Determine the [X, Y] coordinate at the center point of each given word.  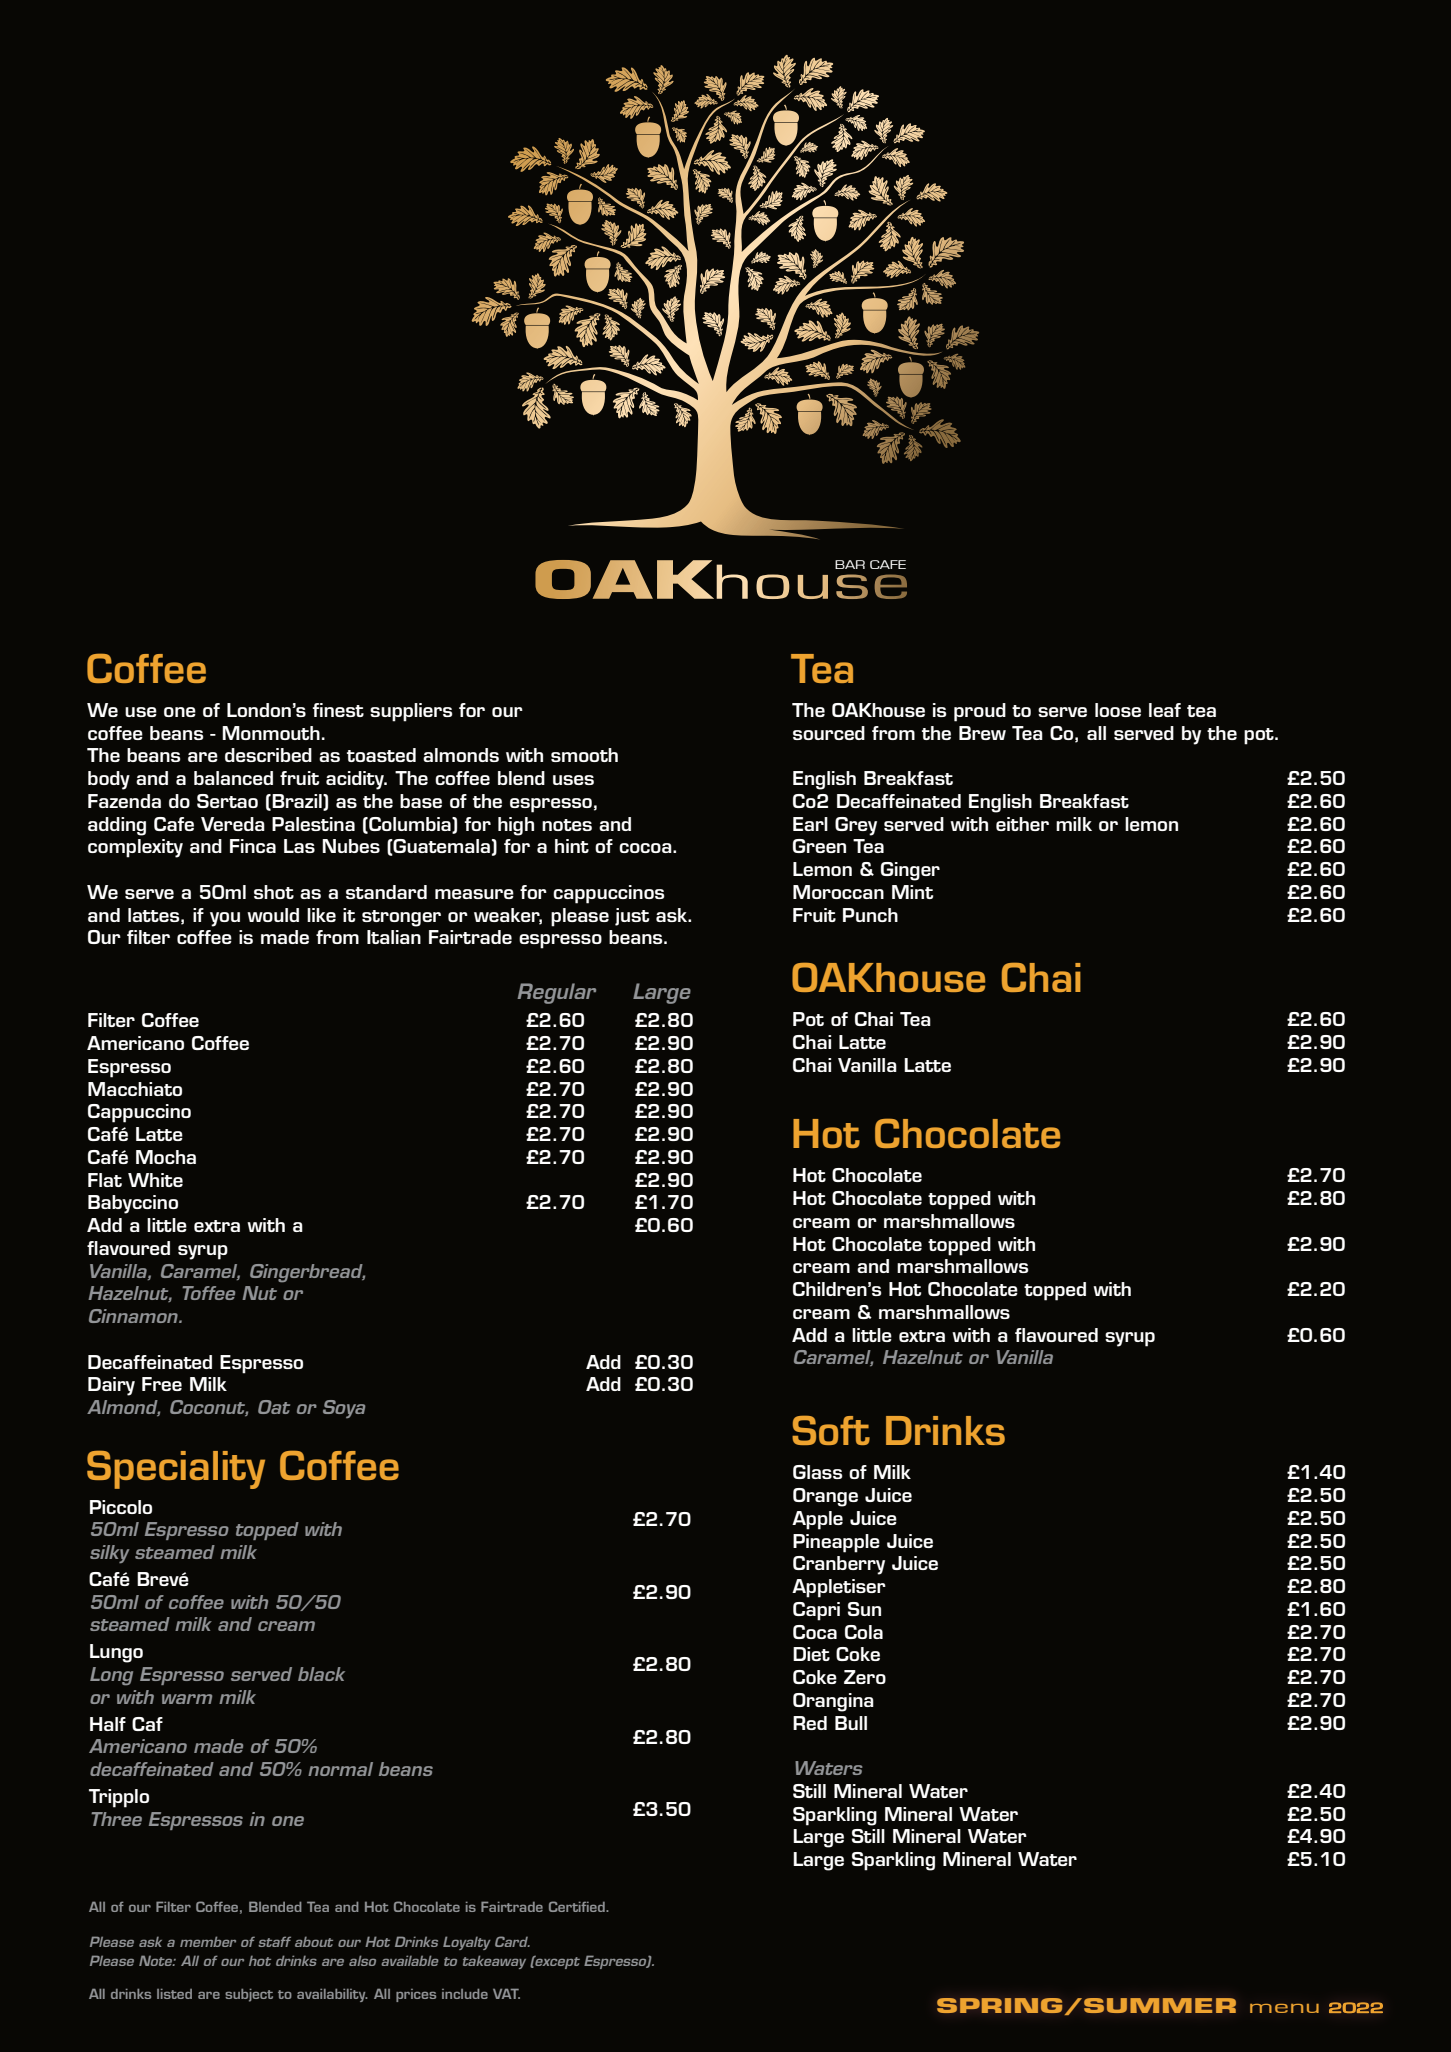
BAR [850, 564]
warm [187, 1699]
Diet [811, 1654]
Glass [818, 1472]
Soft [831, 1430]
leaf [1165, 710]
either [1022, 824]
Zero [865, 1677]
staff [274, 1941]
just [632, 917]
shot [274, 892]
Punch [870, 915]
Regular [556, 993]
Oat [274, 1407]
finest [338, 710]
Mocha [166, 1157]
